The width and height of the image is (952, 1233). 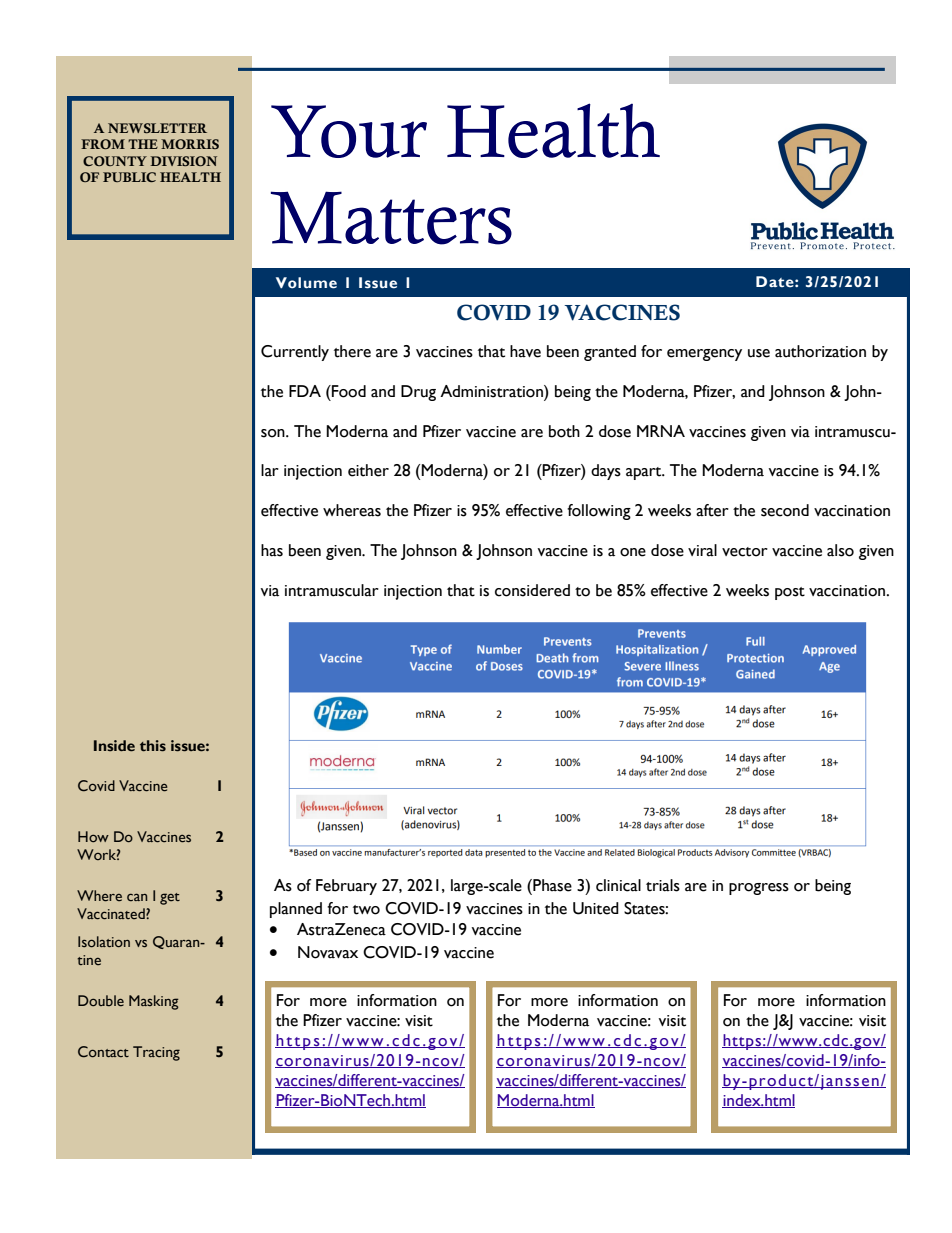 What do you see at coordinates (532, 590) in the image?
I see `considered` at bounding box center [532, 590].
